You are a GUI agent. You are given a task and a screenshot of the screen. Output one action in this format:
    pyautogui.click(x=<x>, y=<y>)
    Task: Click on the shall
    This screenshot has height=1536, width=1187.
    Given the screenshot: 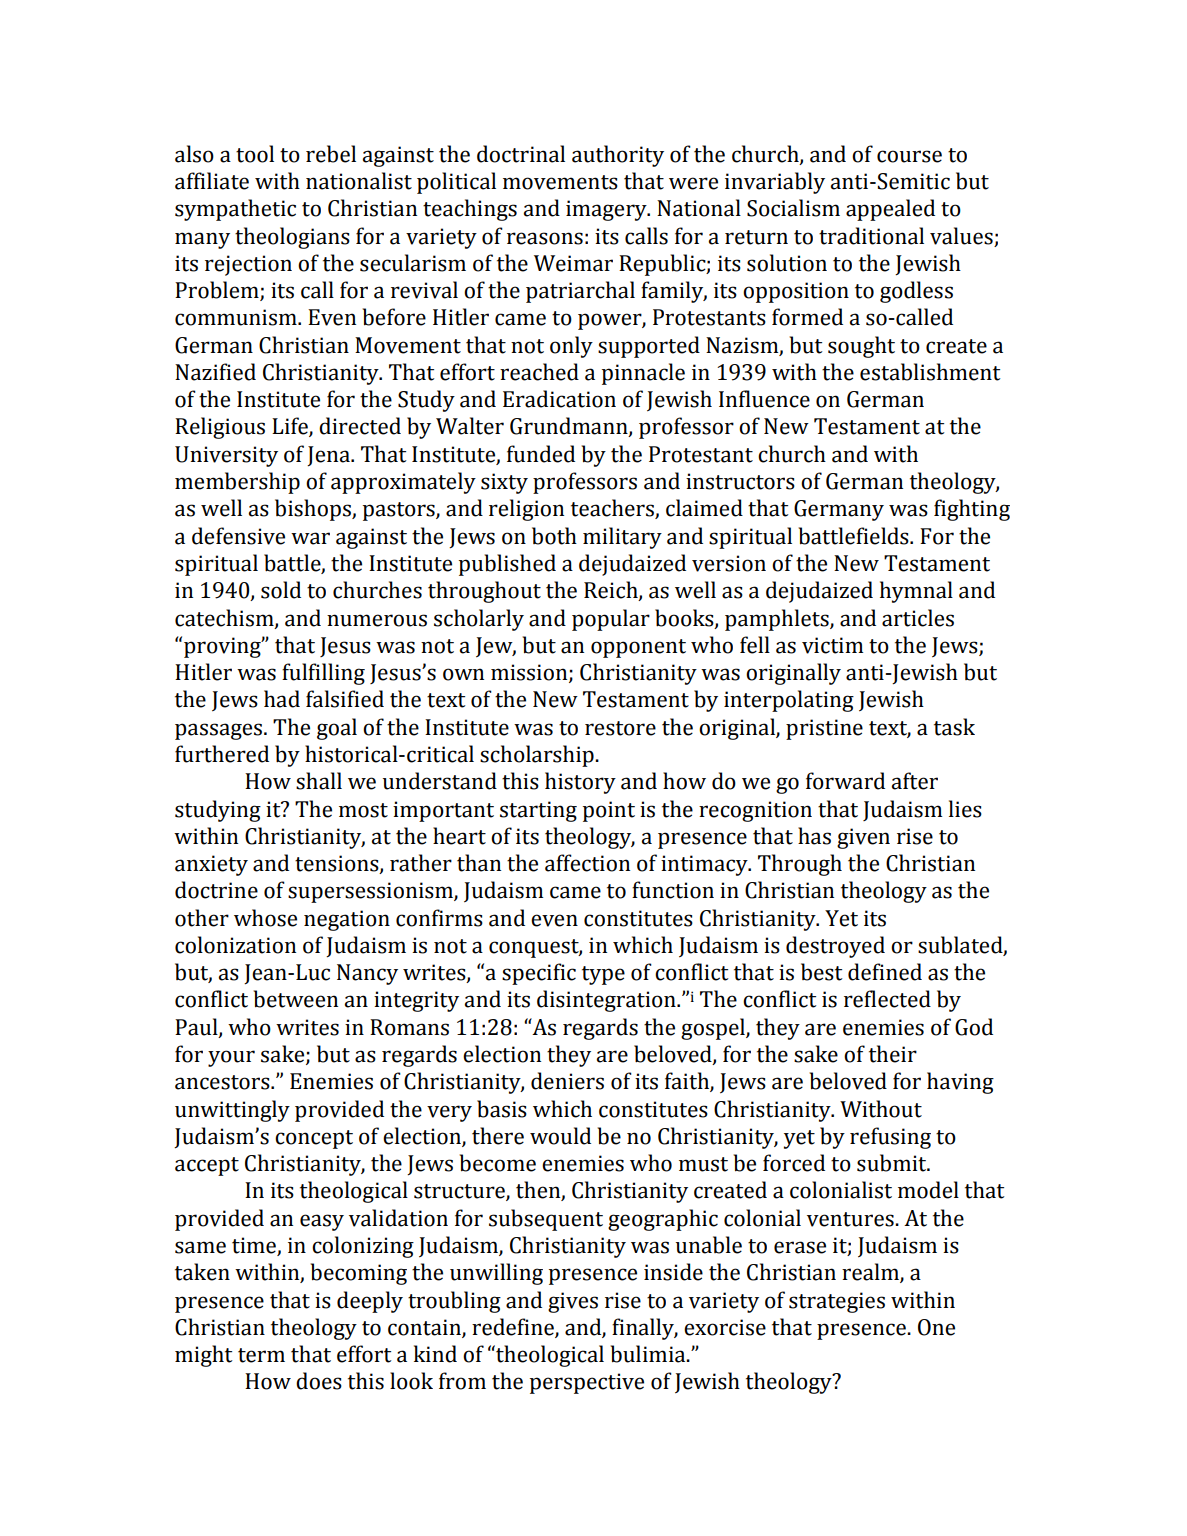 What is the action you would take?
    pyautogui.click(x=319, y=781)
